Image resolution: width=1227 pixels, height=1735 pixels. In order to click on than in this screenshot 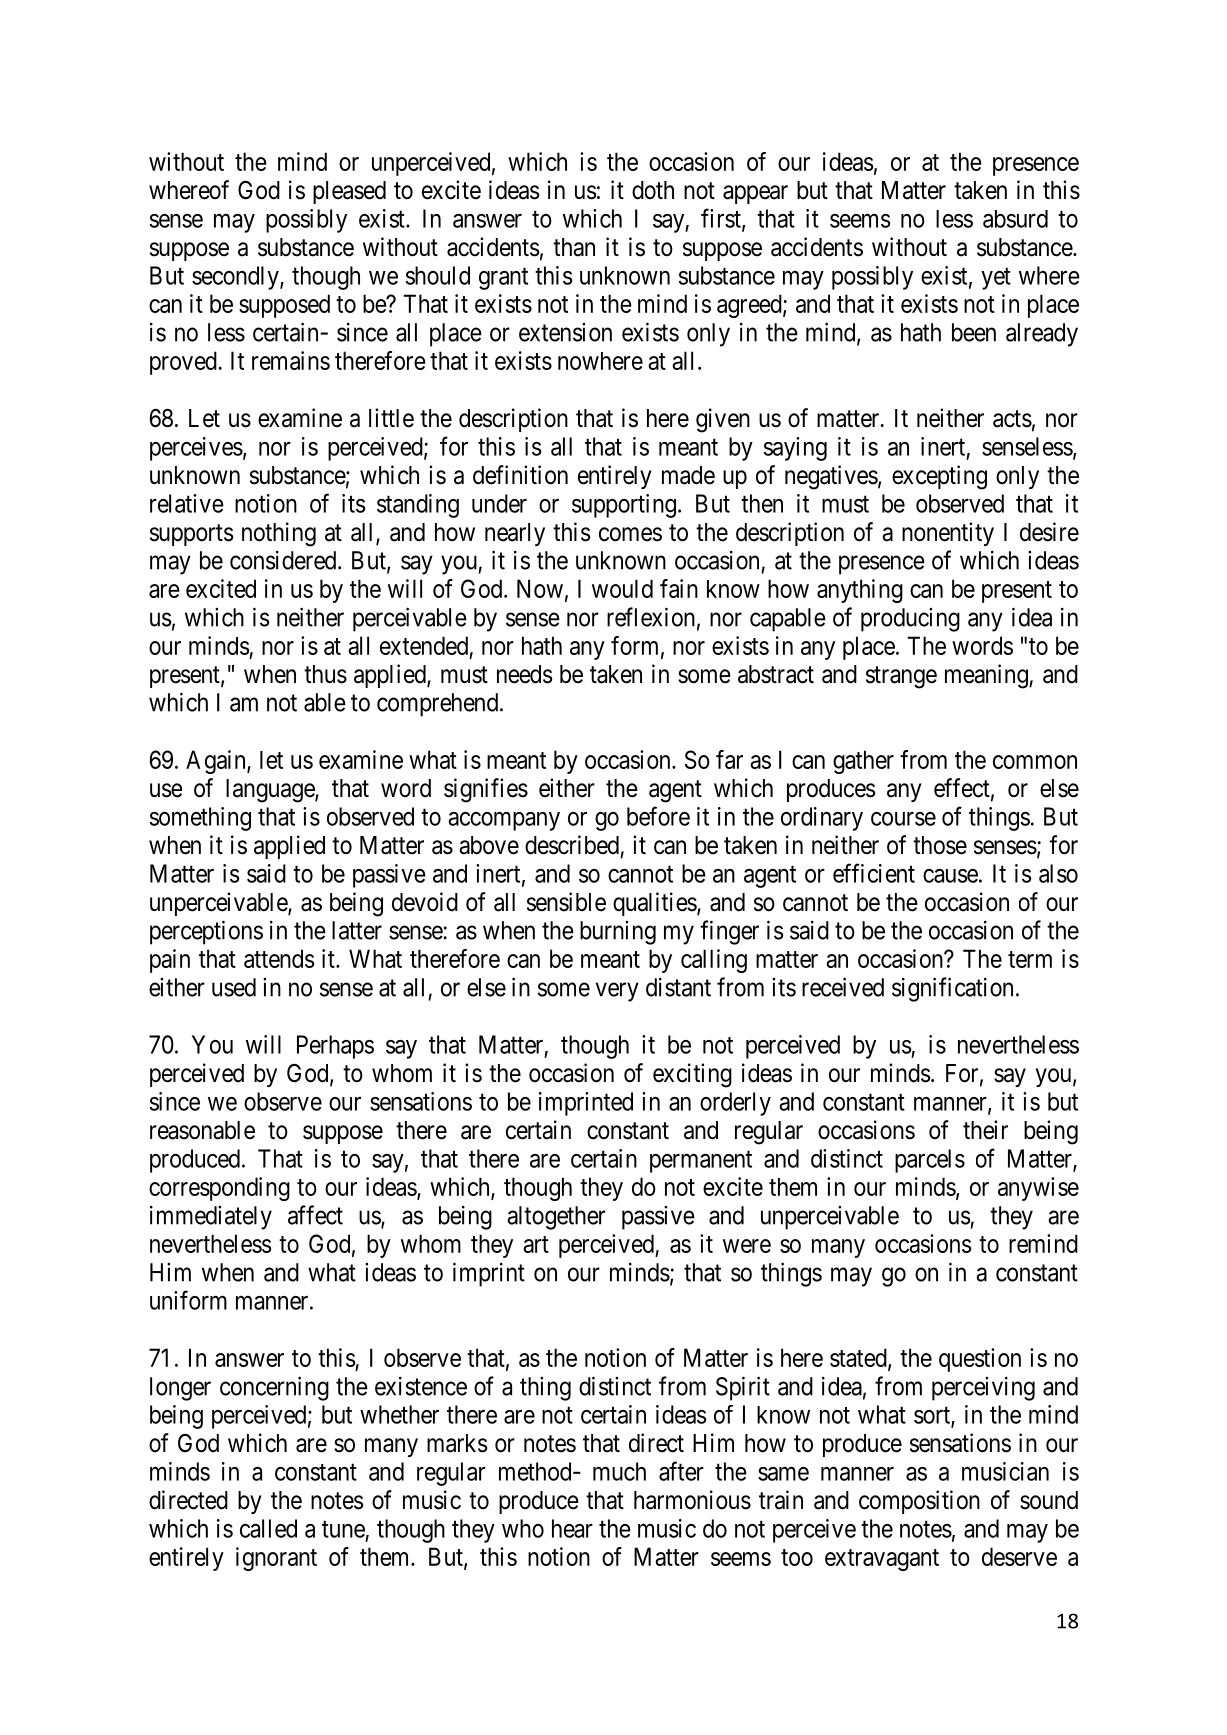, I will do `click(574, 247)`.
